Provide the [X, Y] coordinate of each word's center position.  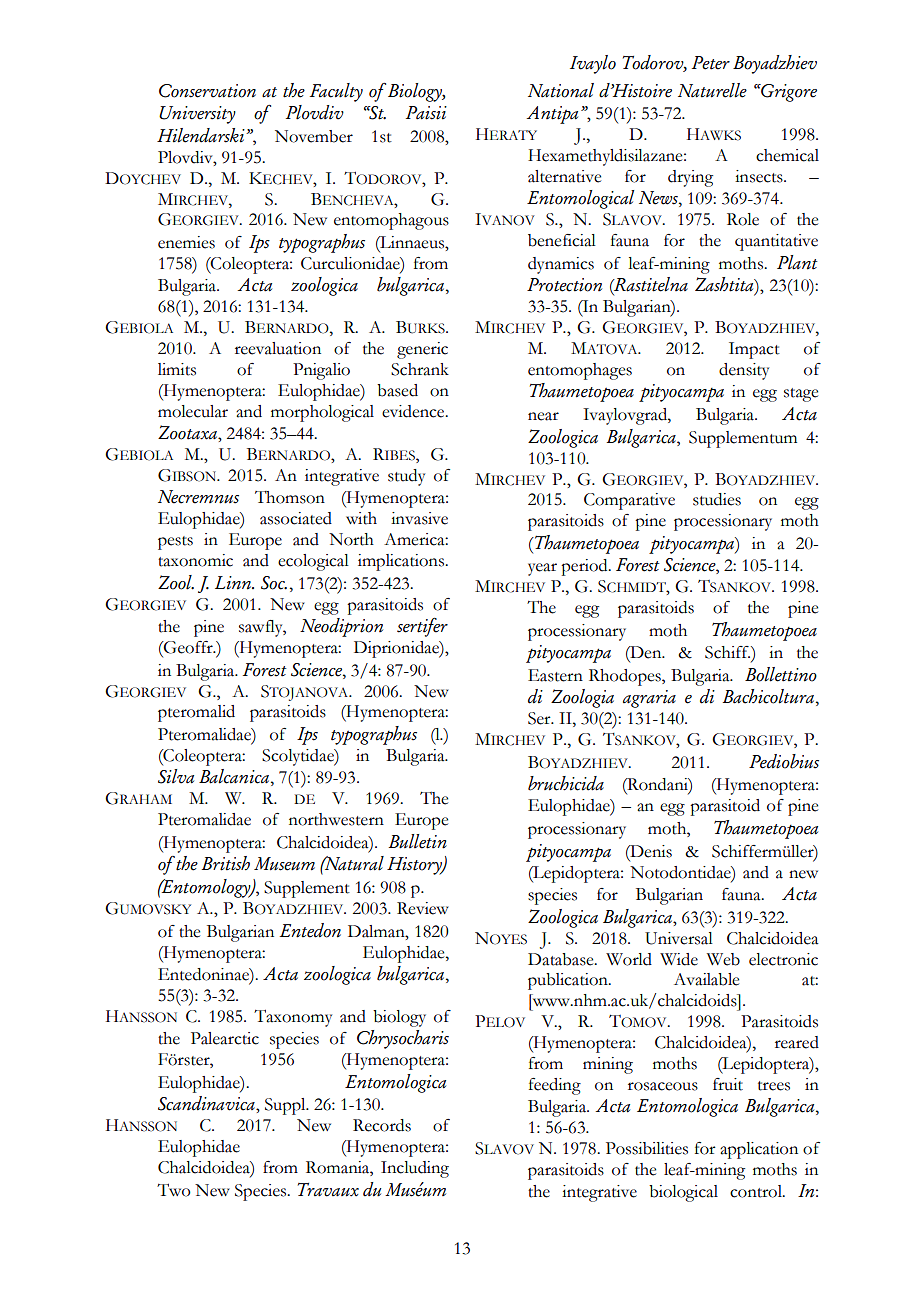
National [561, 90]
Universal [679, 938]
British [226, 863]
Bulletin [418, 841]
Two [174, 1190]
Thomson [290, 497]
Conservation [207, 91]
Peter [711, 63]
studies [717, 499]
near [543, 416]
